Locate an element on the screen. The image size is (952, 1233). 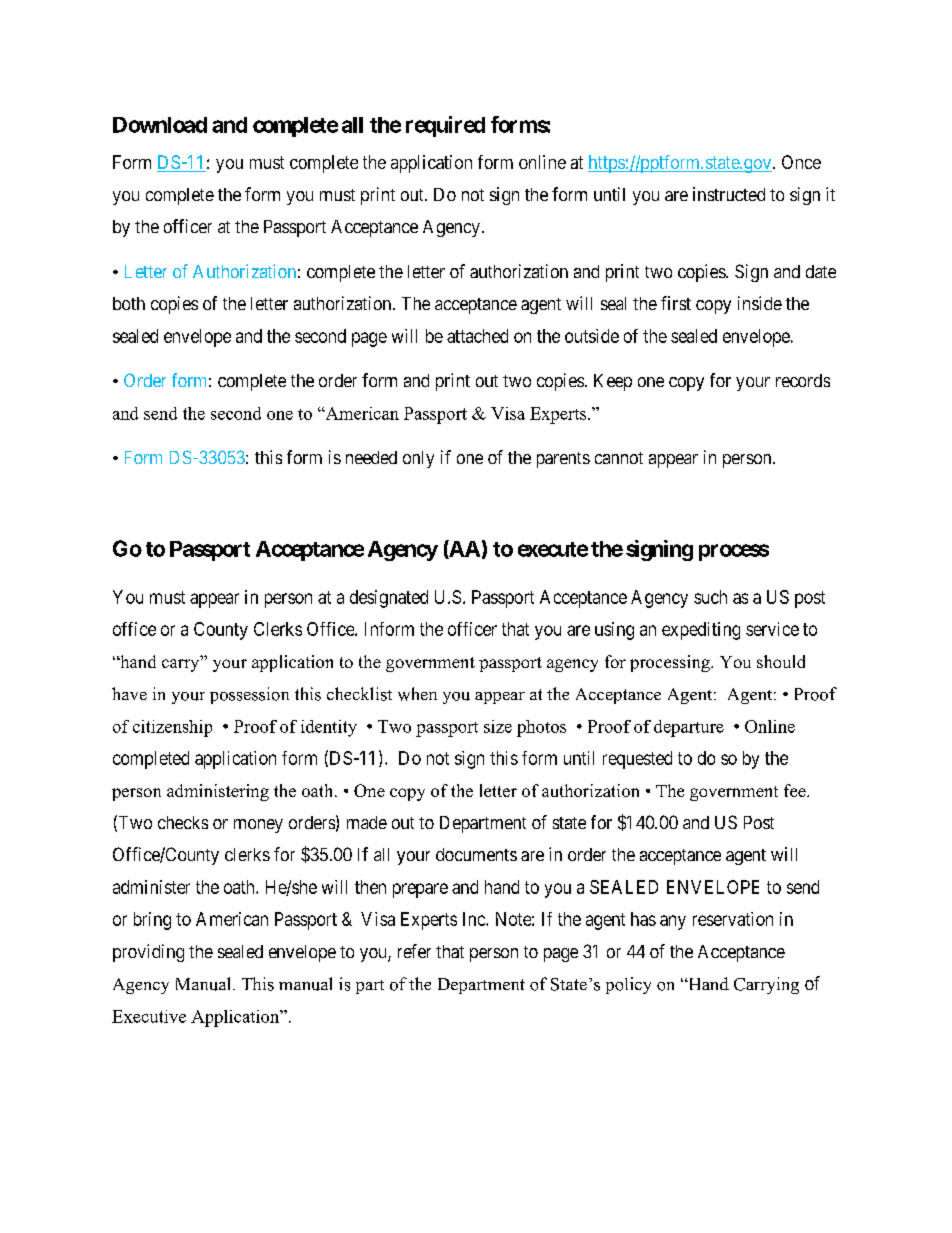
Once is located at coordinates (801, 162).
